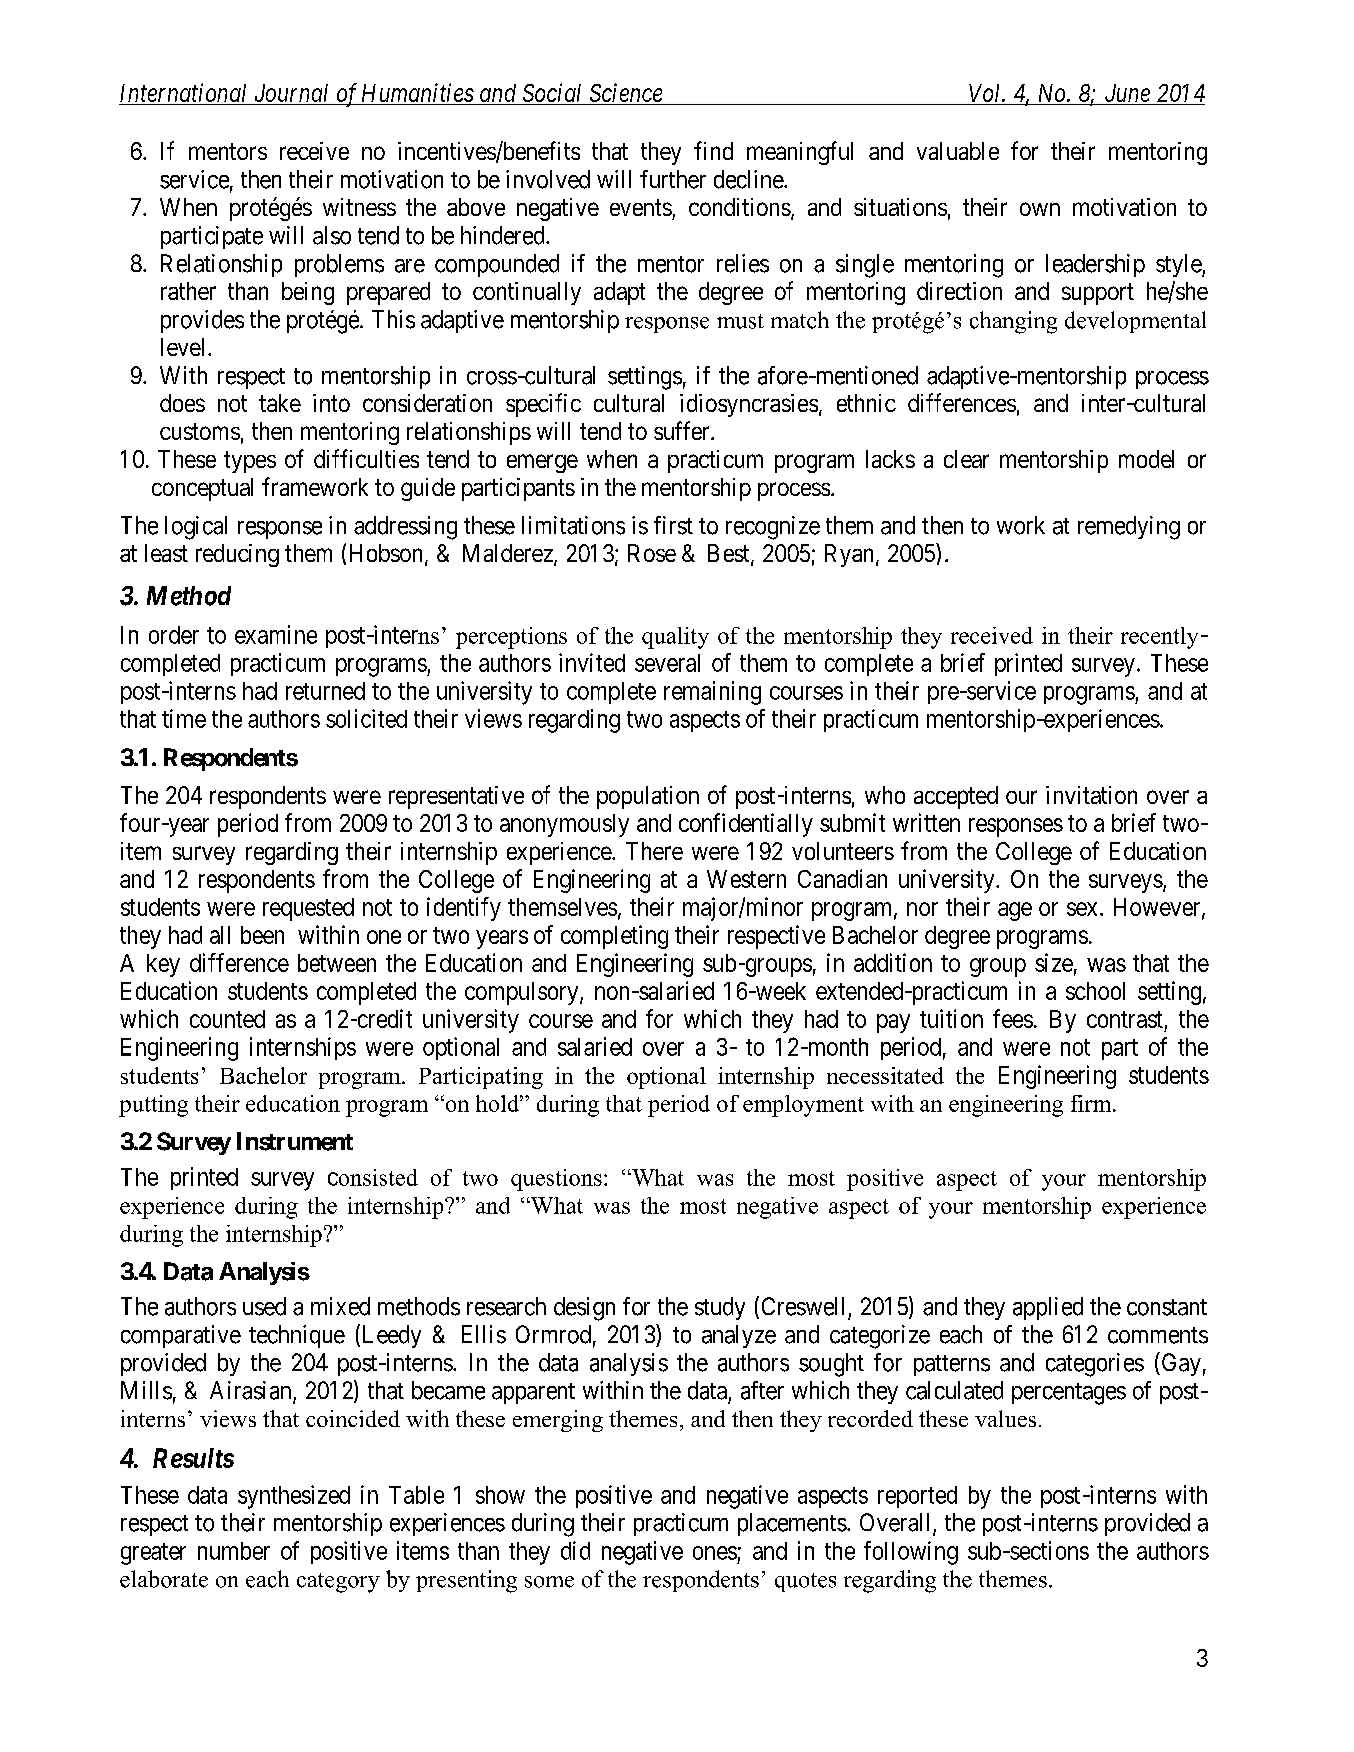  Describe the element at coordinates (713, 150) in the screenshot. I see `find` at that location.
